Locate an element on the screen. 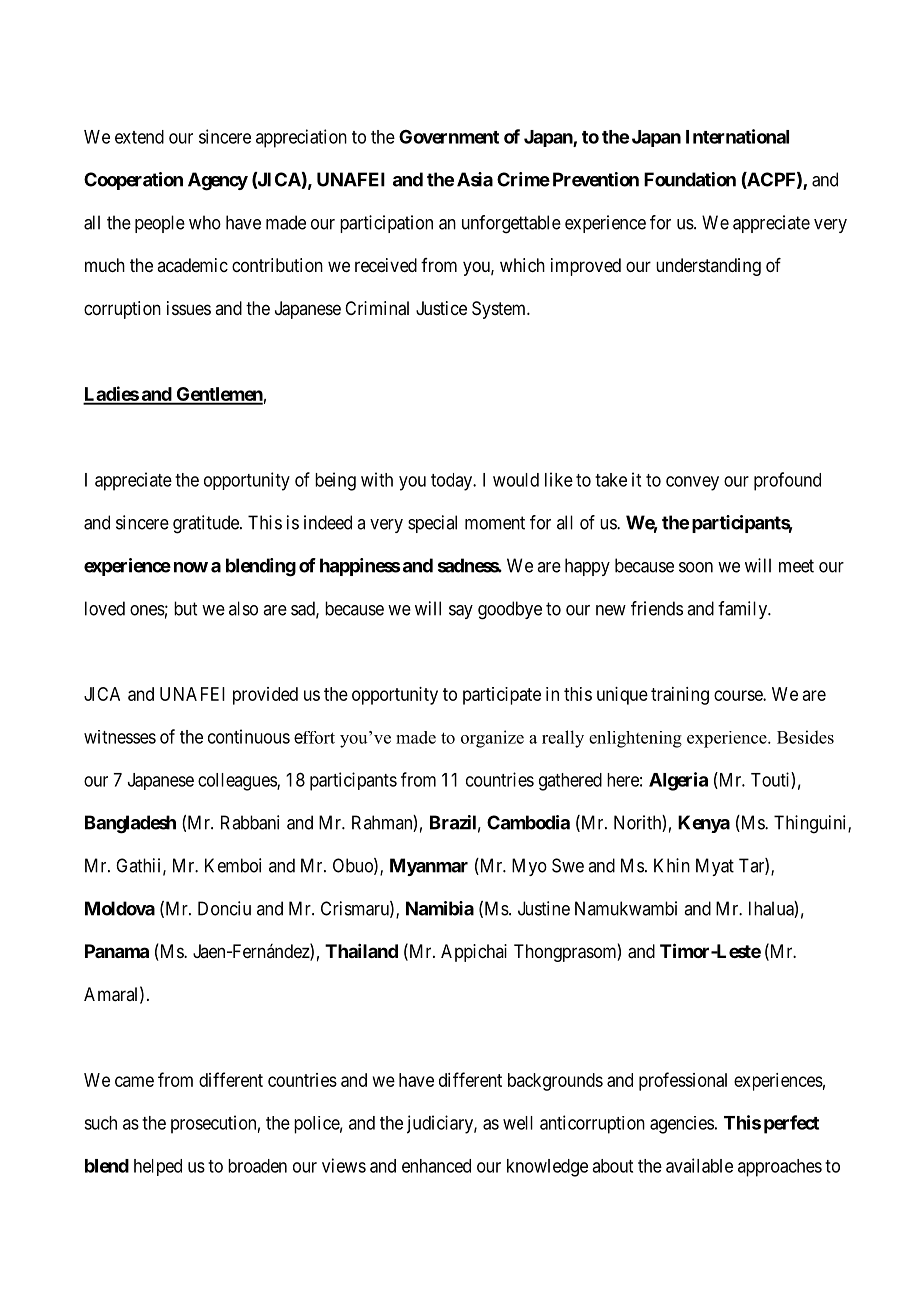  today is located at coordinates (453, 482).
